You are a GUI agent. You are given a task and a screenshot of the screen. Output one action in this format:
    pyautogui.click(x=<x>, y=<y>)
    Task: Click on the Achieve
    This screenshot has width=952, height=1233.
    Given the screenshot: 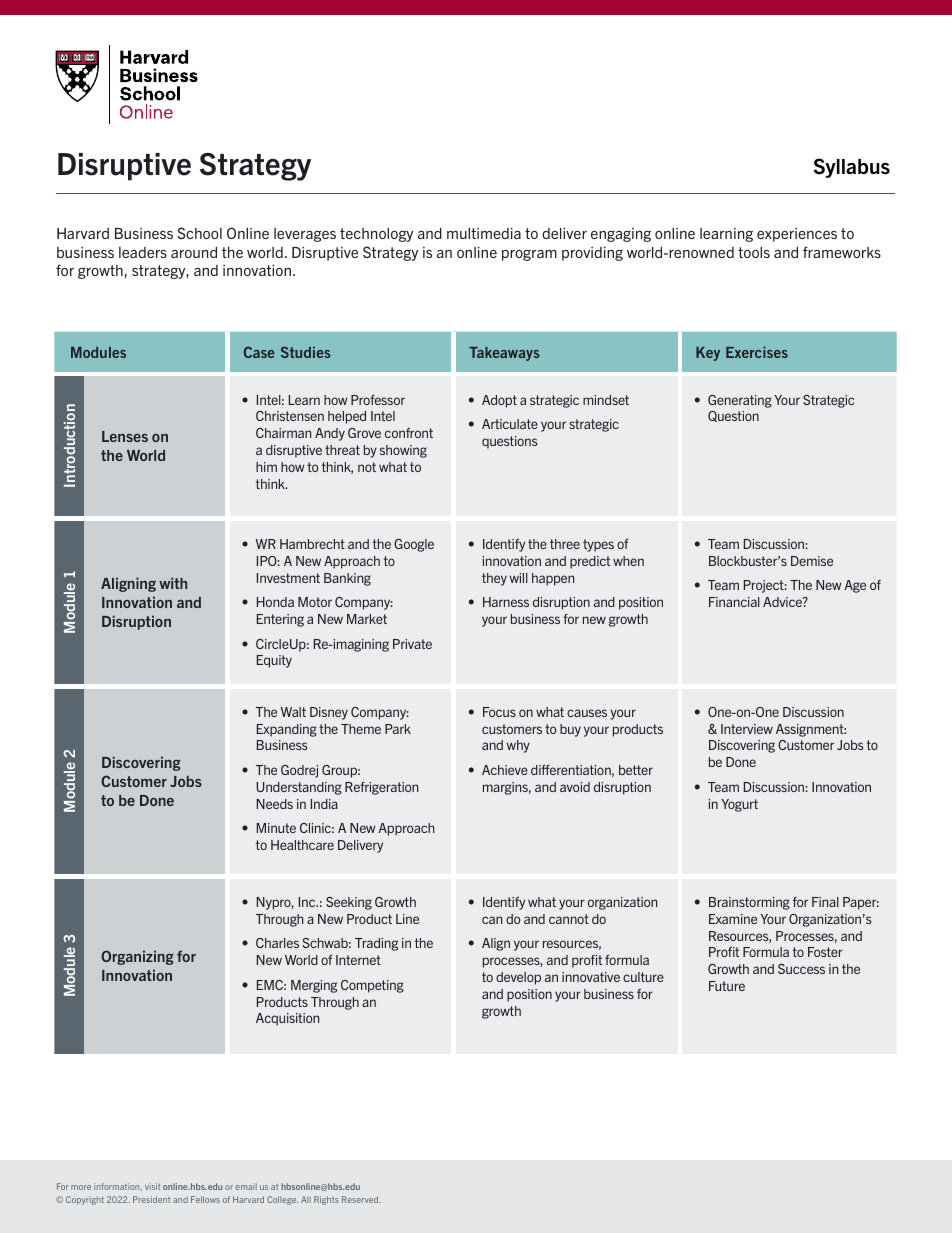 What is the action you would take?
    pyautogui.click(x=505, y=770)
